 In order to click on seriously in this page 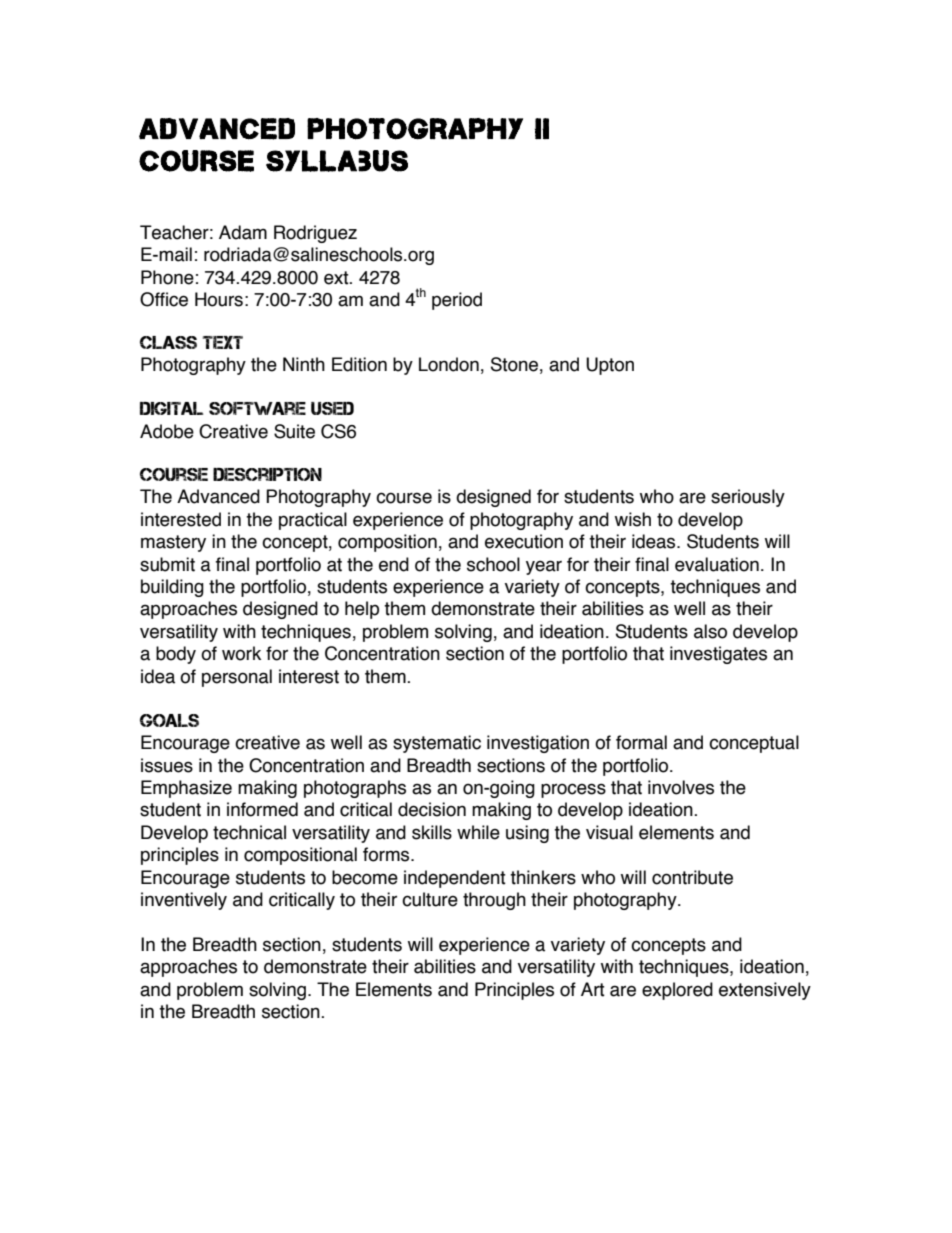, I will do `click(748, 498)`.
